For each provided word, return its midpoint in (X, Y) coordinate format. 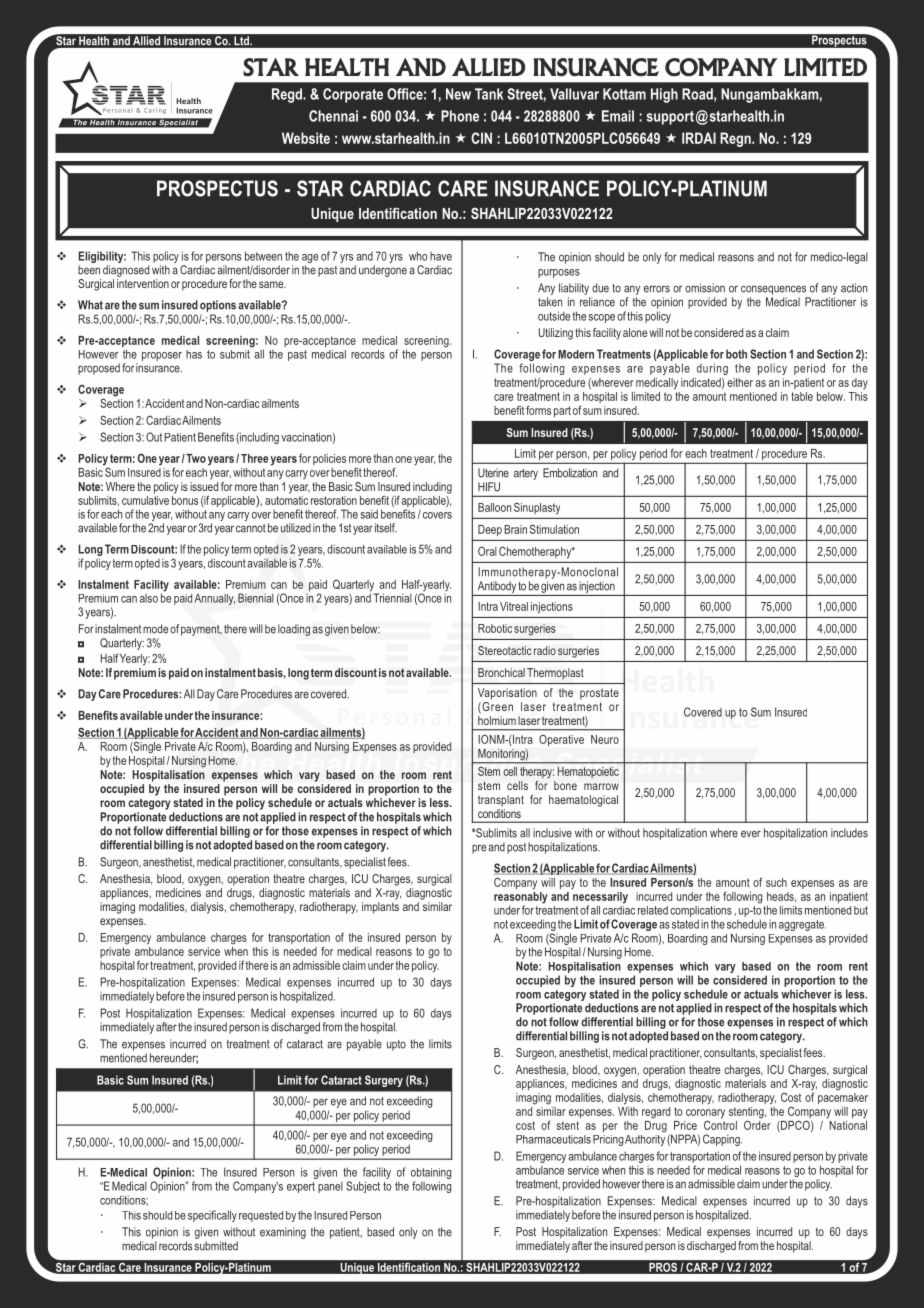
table (802, 396)
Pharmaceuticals (553, 1139)
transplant (501, 801)
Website (306, 138)
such (776, 882)
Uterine (493, 473)
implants (380, 906)
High (664, 95)
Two (195, 458)
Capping (722, 1140)
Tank (489, 94)
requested (261, 1216)
